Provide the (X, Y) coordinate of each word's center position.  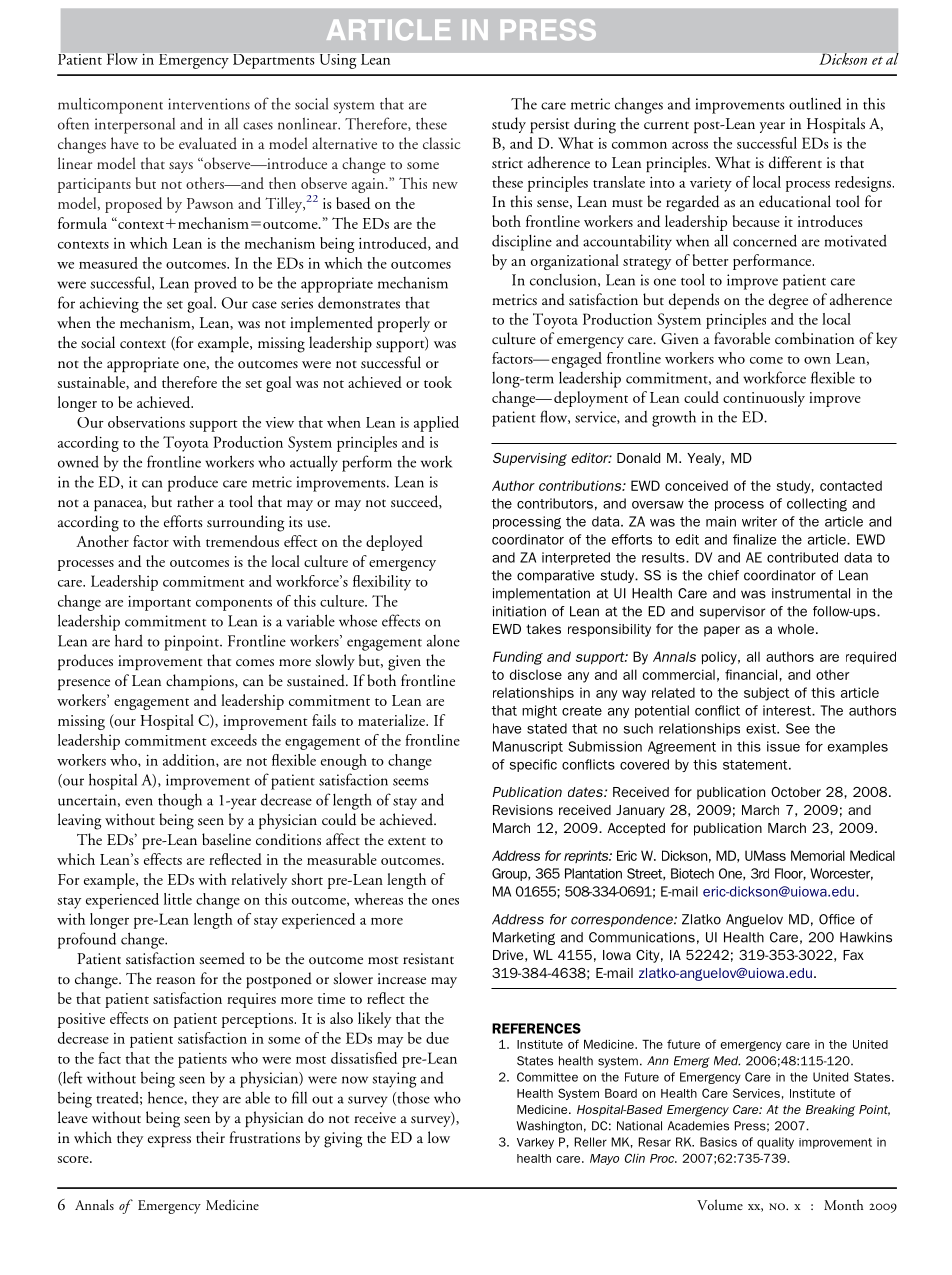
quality (775, 1143)
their (210, 1137)
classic (441, 143)
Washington (549, 1127)
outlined (815, 103)
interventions (209, 104)
